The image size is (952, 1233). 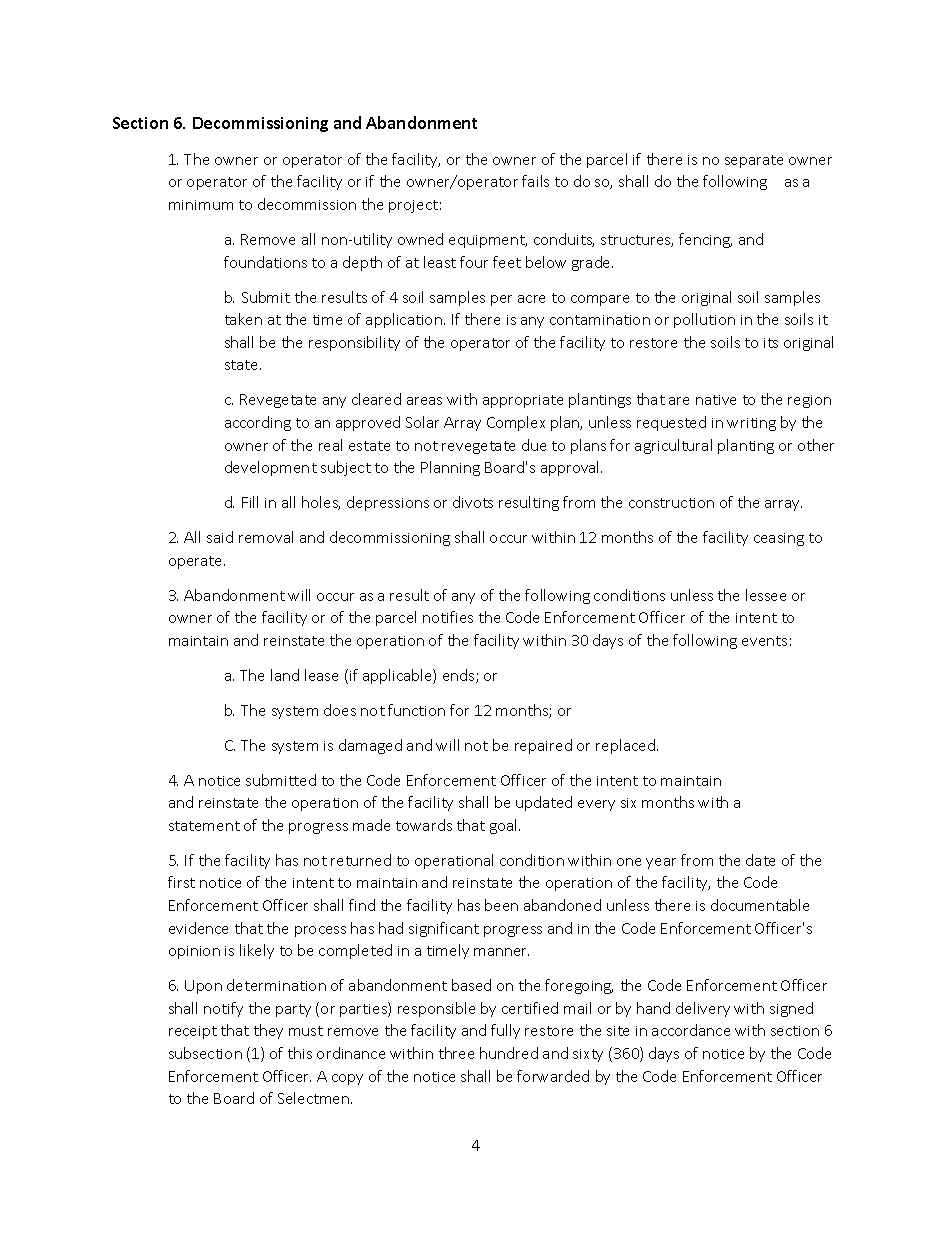 What do you see at coordinates (535, 181) in the document?
I see `fails` at bounding box center [535, 181].
